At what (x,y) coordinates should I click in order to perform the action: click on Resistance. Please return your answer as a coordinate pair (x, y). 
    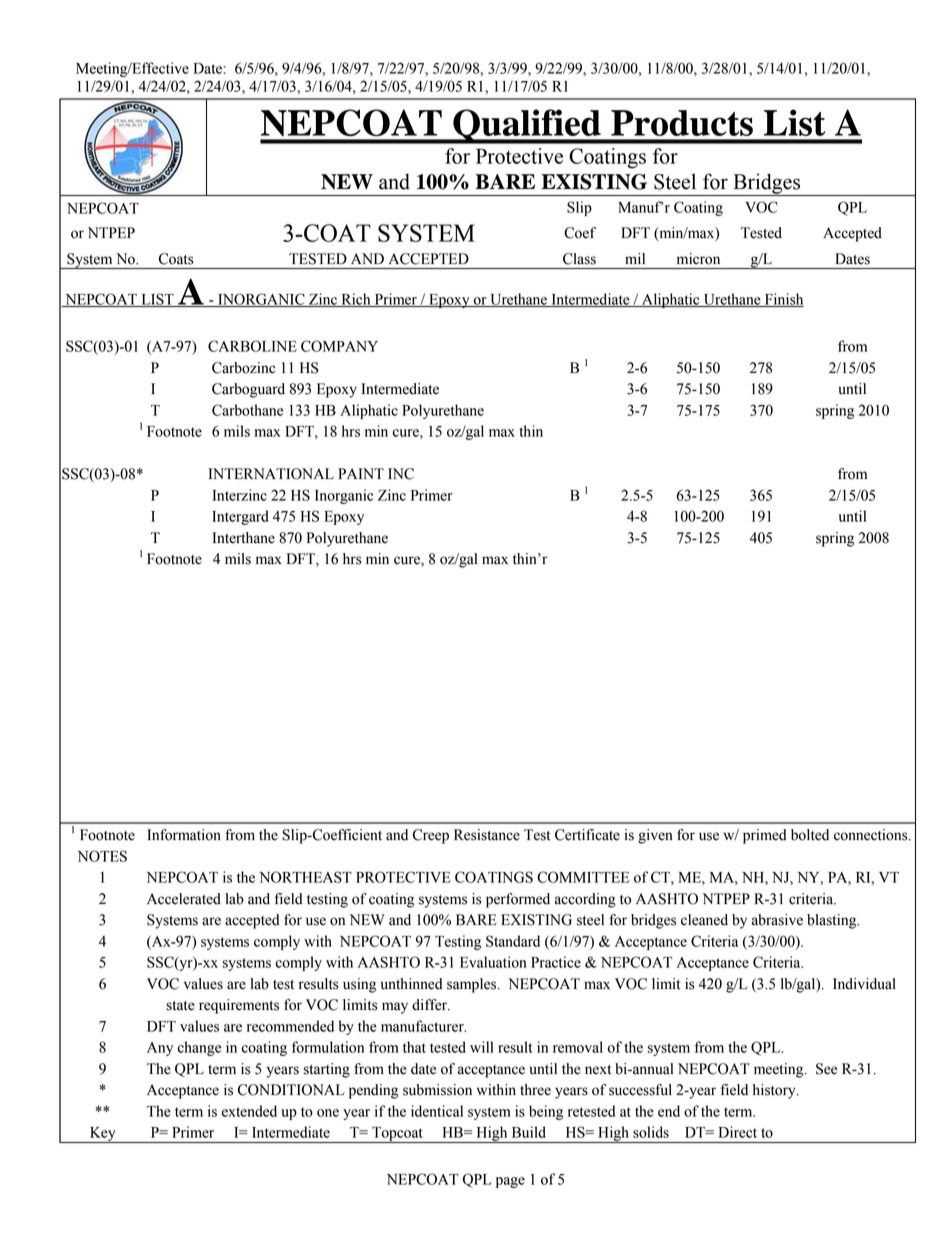
    Looking at the image, I should click on (487, 835).
